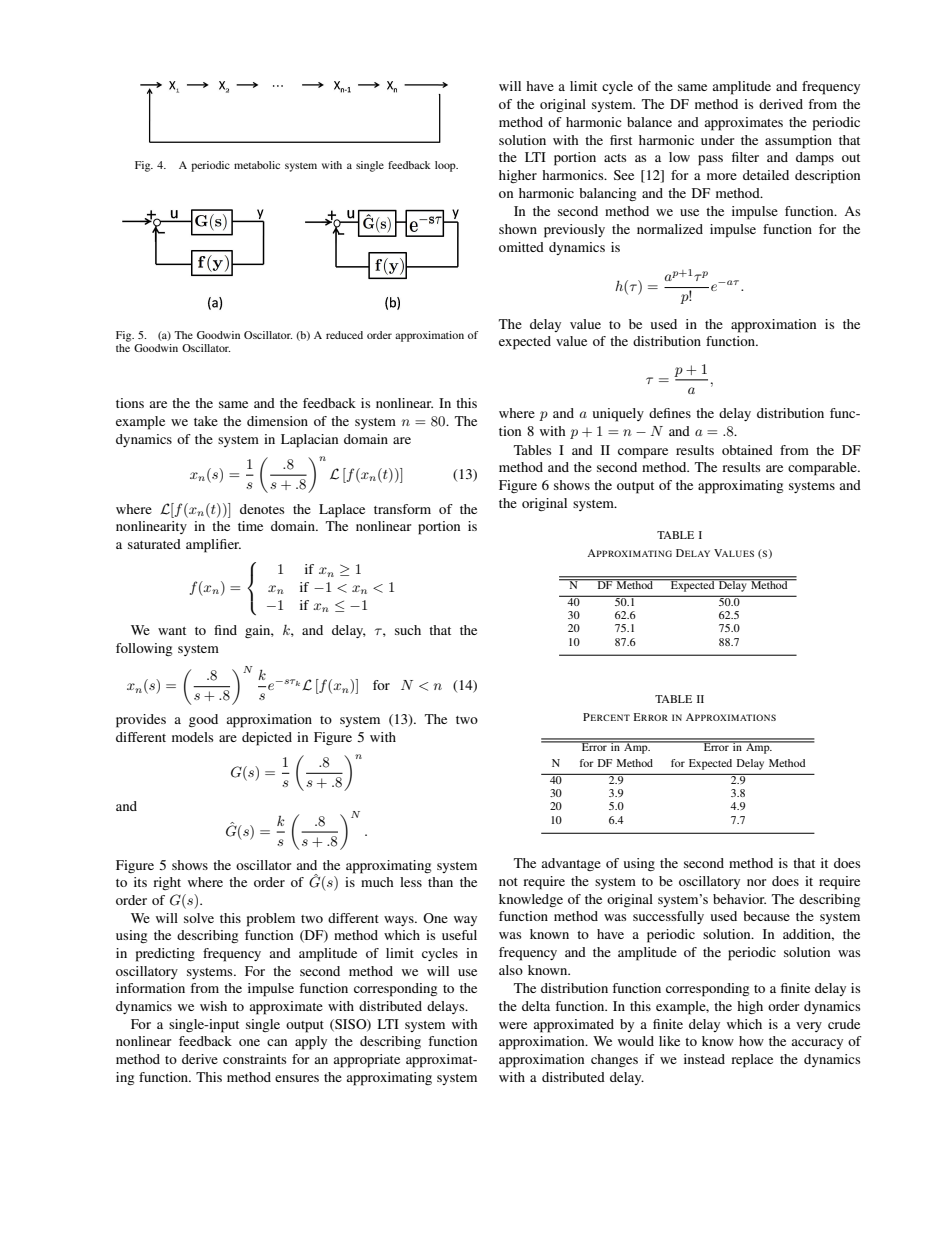 This image has width=952, height=1233. I want to click on take, so click(206, 421).
